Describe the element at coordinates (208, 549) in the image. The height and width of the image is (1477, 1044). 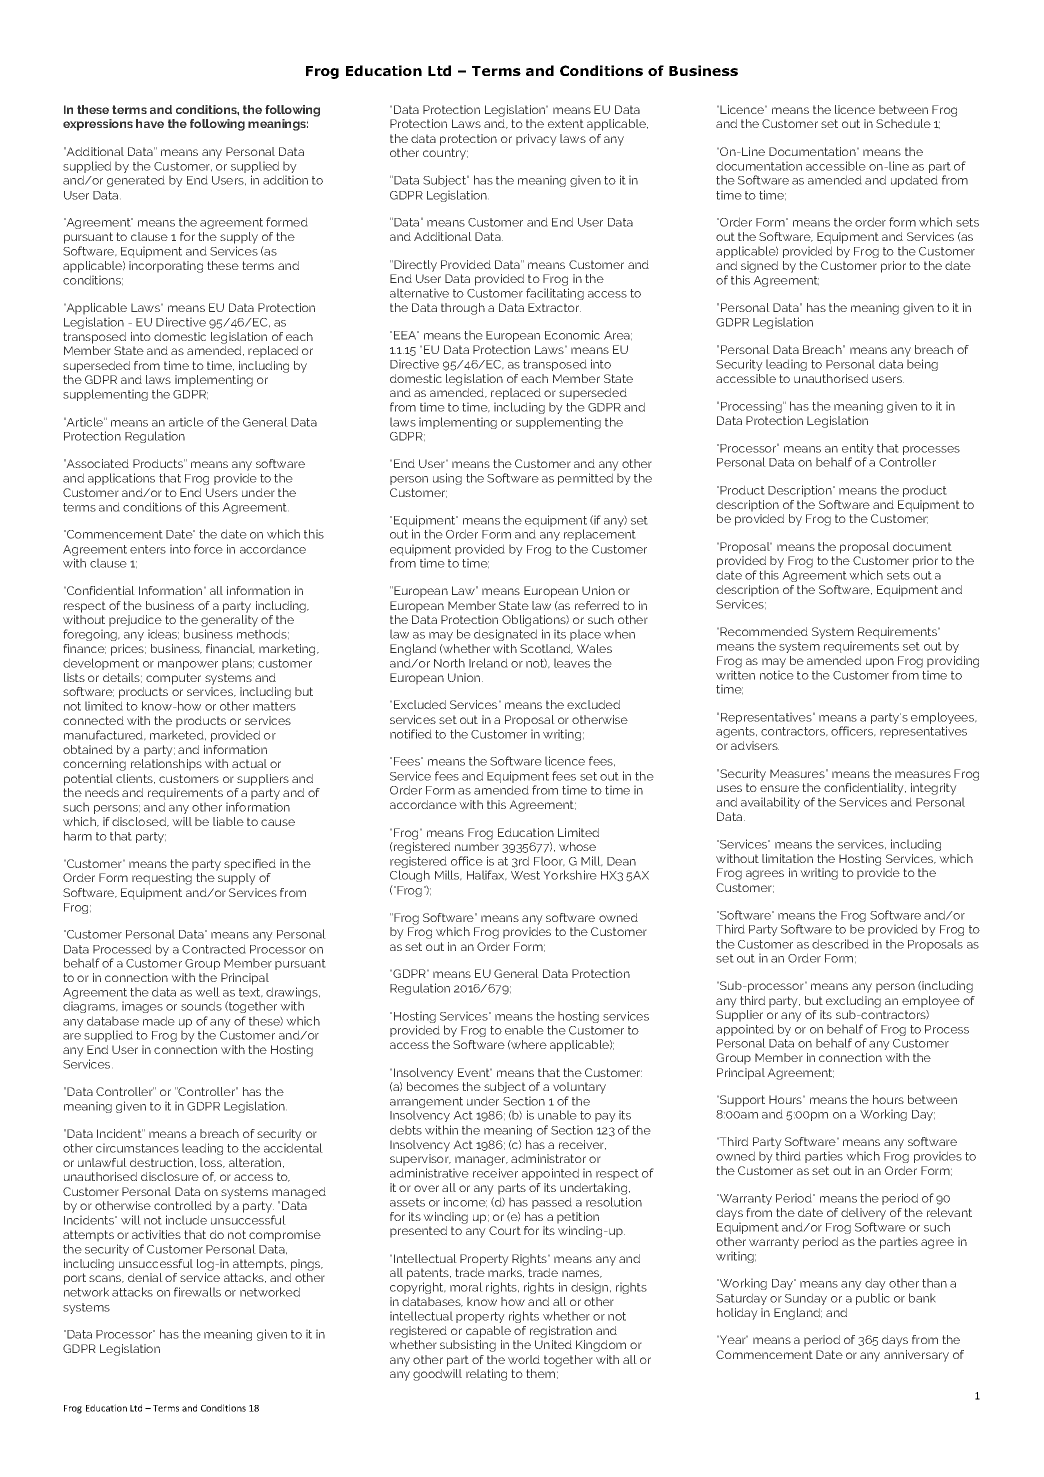
I see `force` at that location.
